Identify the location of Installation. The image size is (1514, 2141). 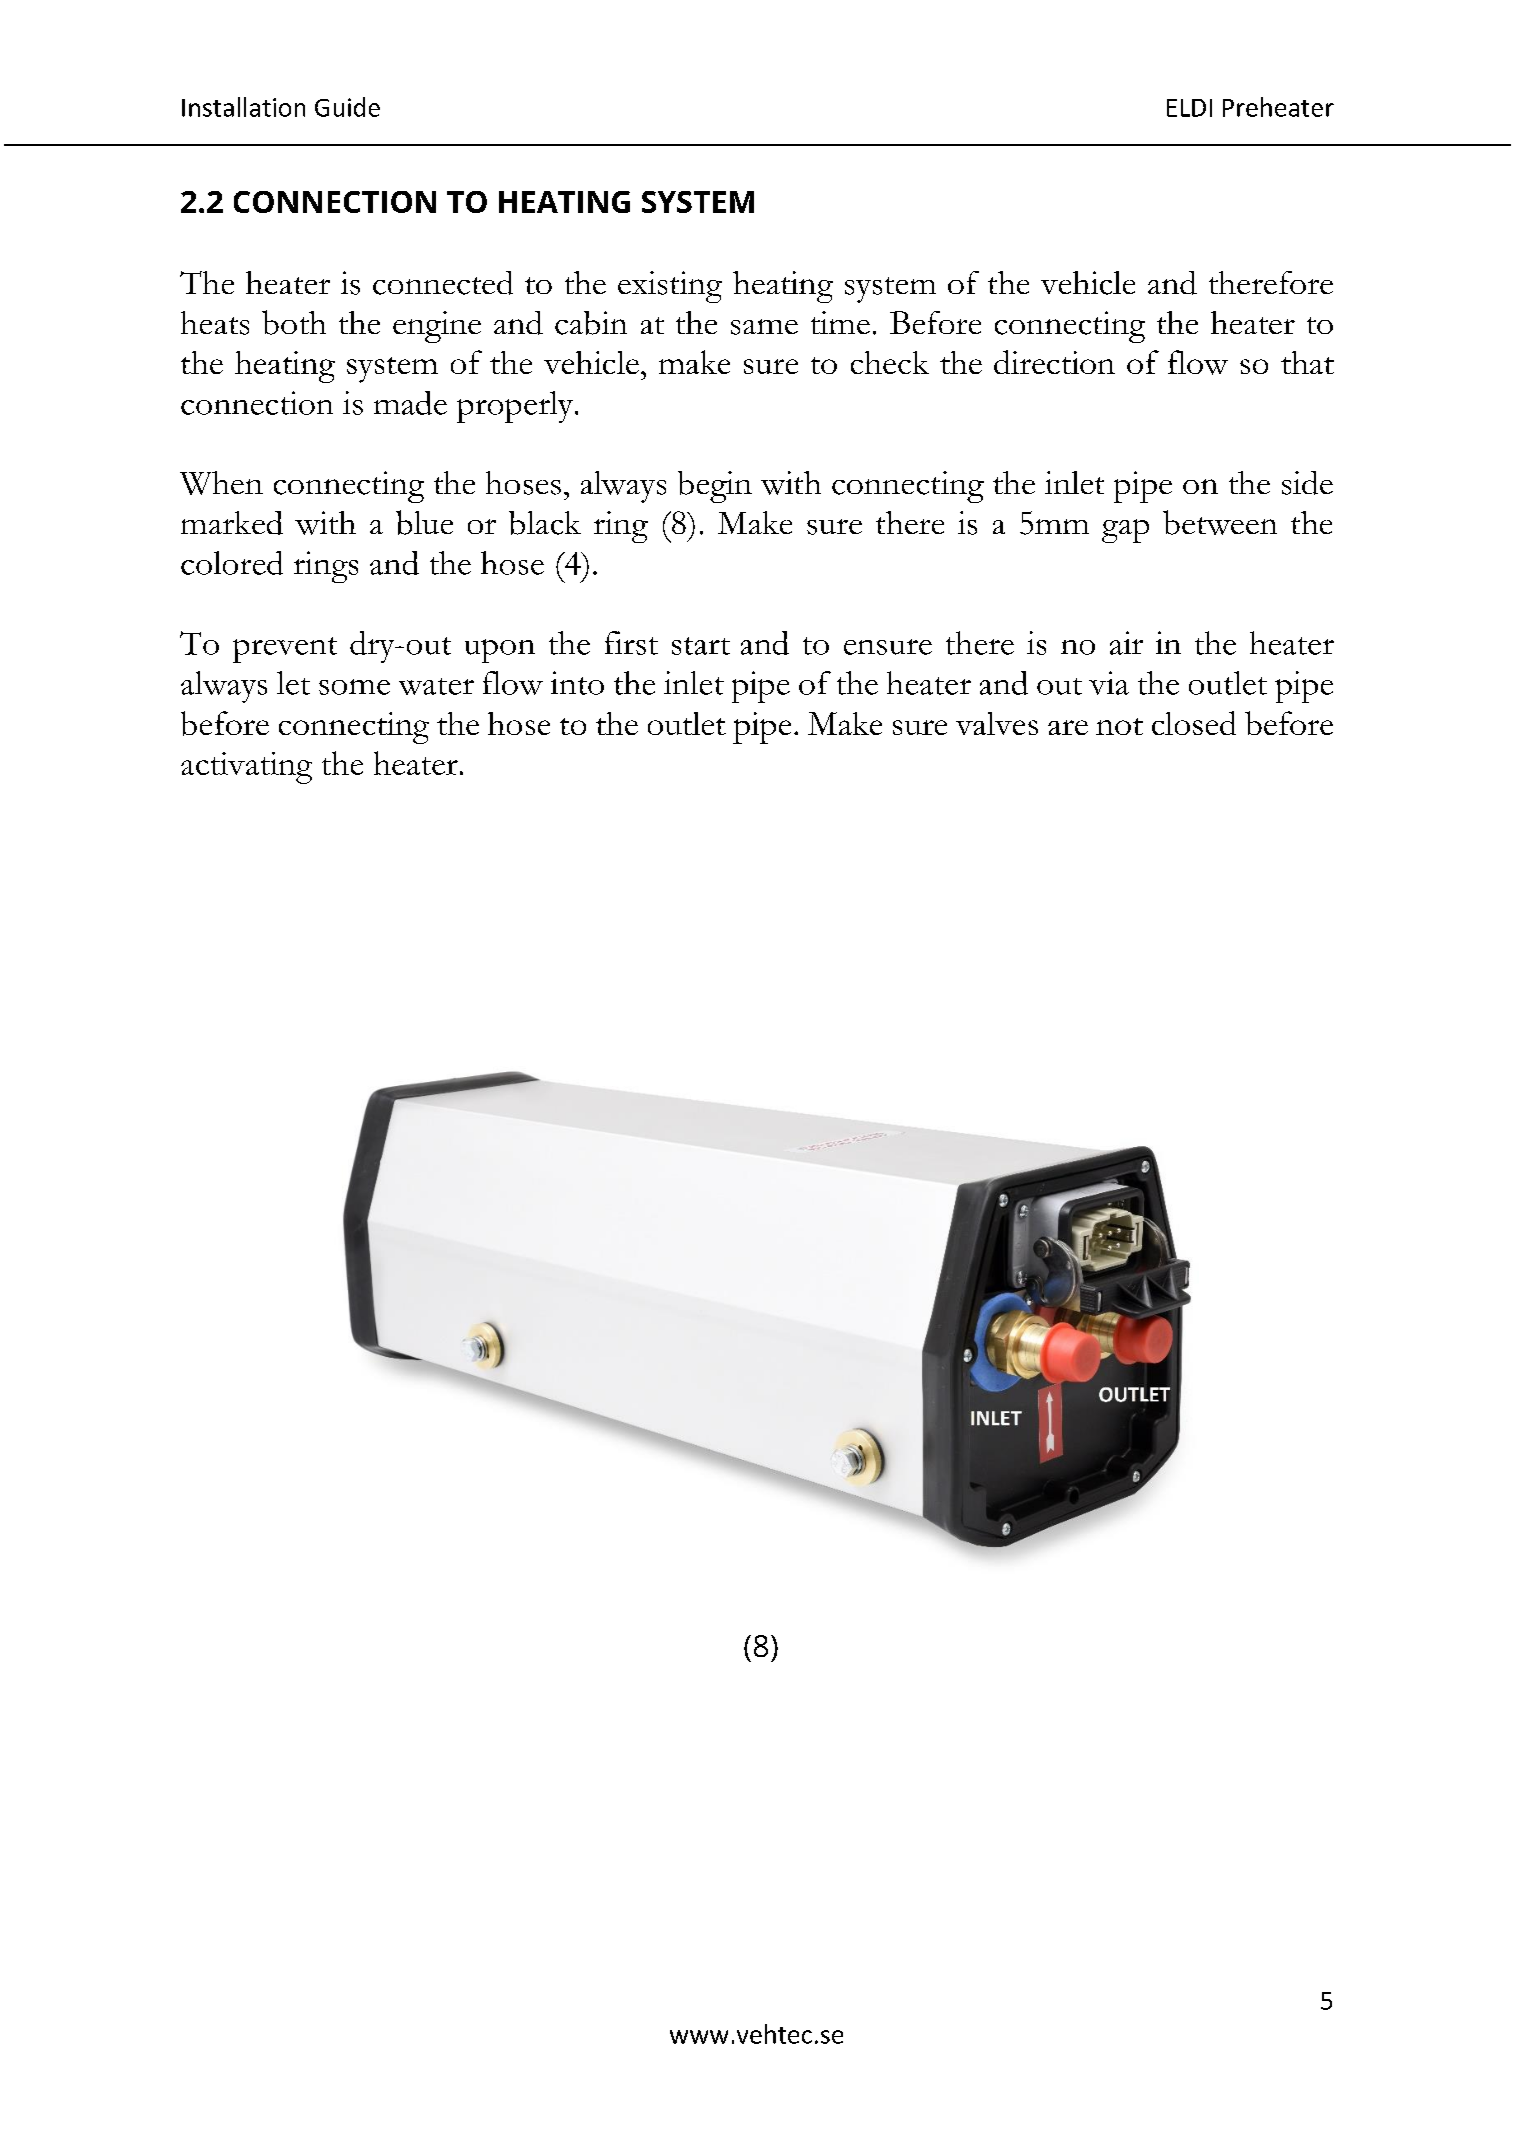
(243, 107).
